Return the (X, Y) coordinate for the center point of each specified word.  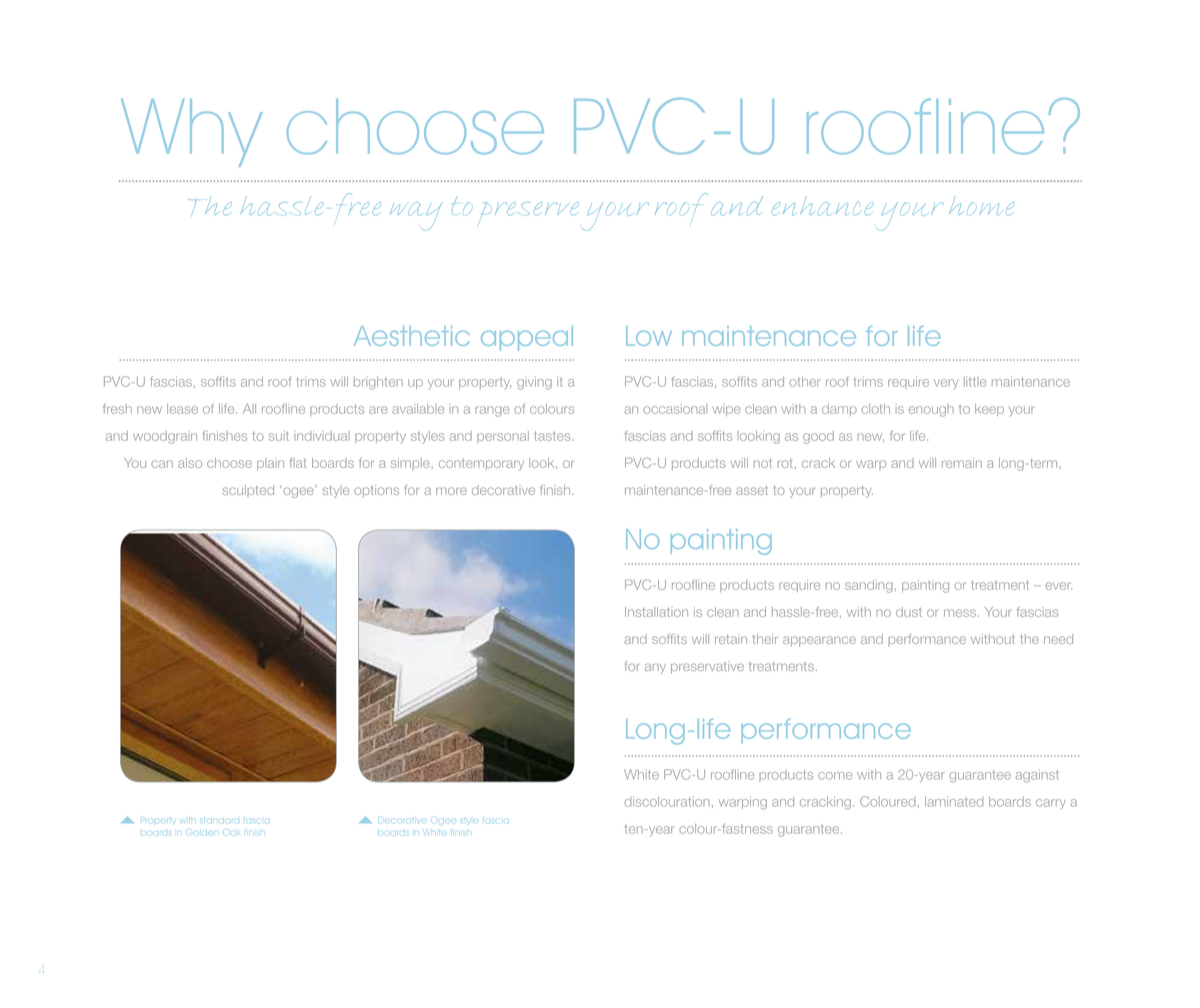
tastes (553, 436)
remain (962, 463)
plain (270, 464)
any (655, 668)
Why (192, 133)
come (835, 776)
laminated (954, 801)
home (981, 207)
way (416, 216)
